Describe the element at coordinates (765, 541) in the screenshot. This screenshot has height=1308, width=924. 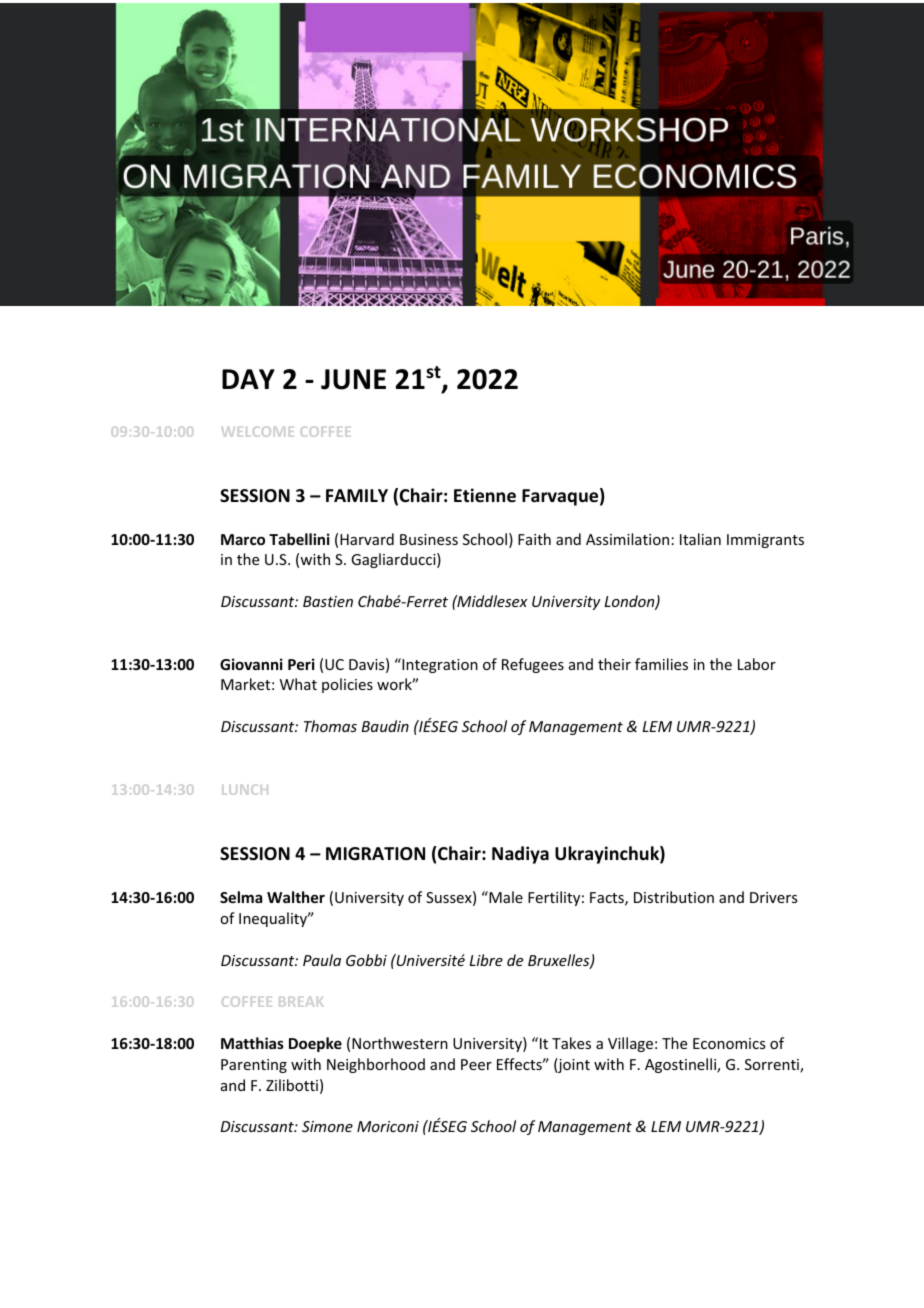
I see `Immigrants` at that location.
